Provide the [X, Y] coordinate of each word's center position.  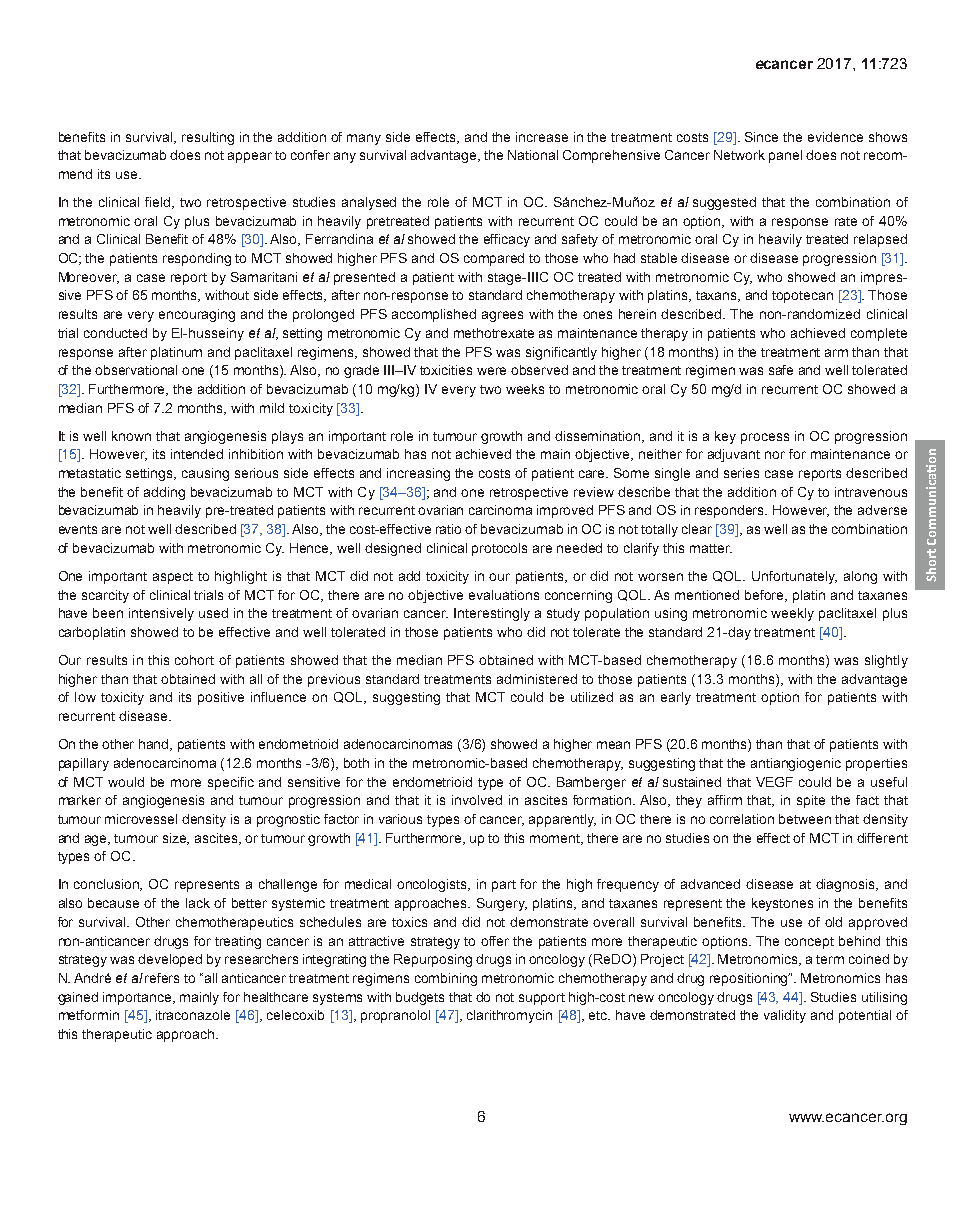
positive [221, 698]
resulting [208, 138]
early [676, 698]
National [533, 155]
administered [537, 679]
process [765, 438]
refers [162, 978]
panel [785, 156]
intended [197, 454]
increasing [418, 474]
